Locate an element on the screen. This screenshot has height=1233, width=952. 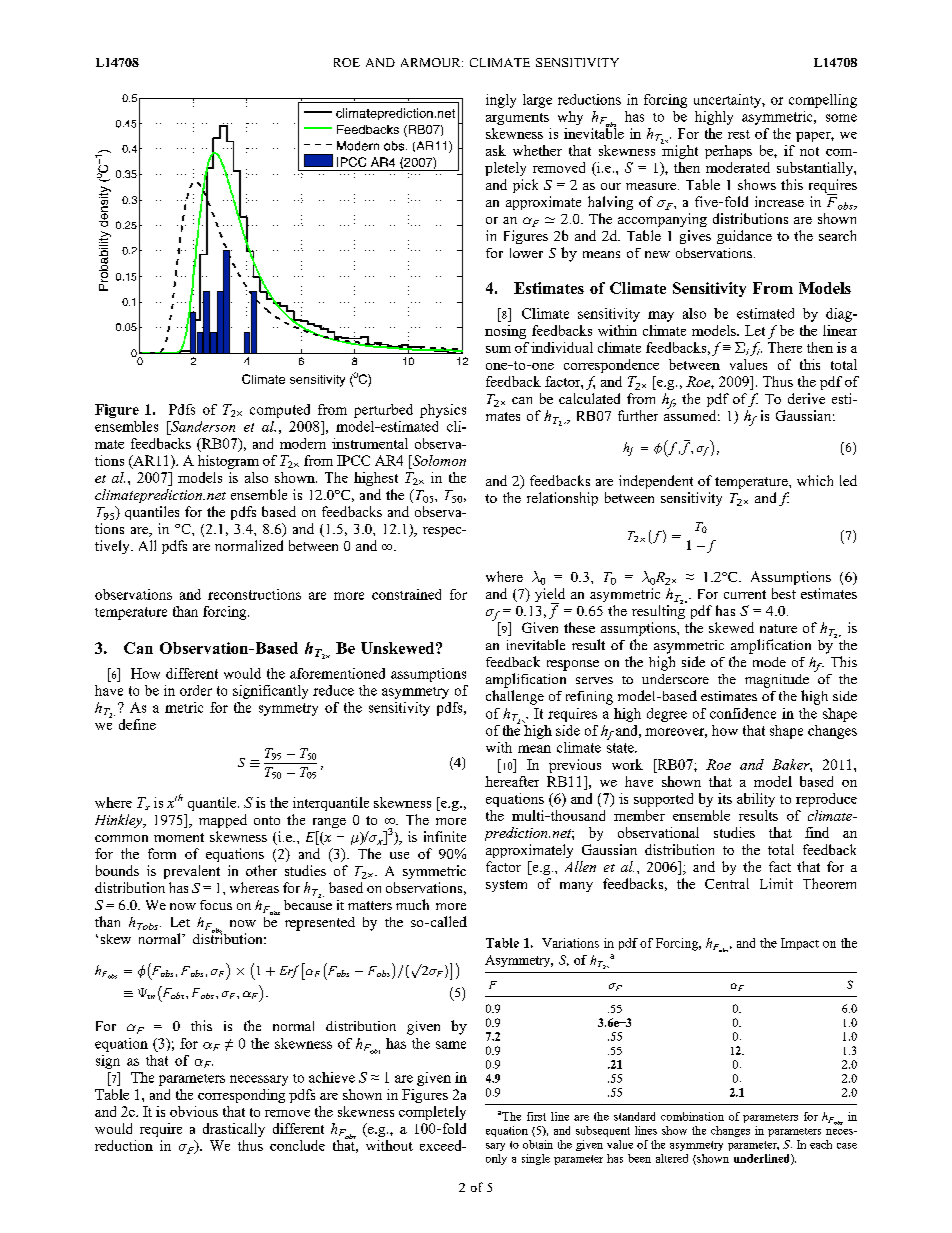
order is located at coordinates (196, 690).
